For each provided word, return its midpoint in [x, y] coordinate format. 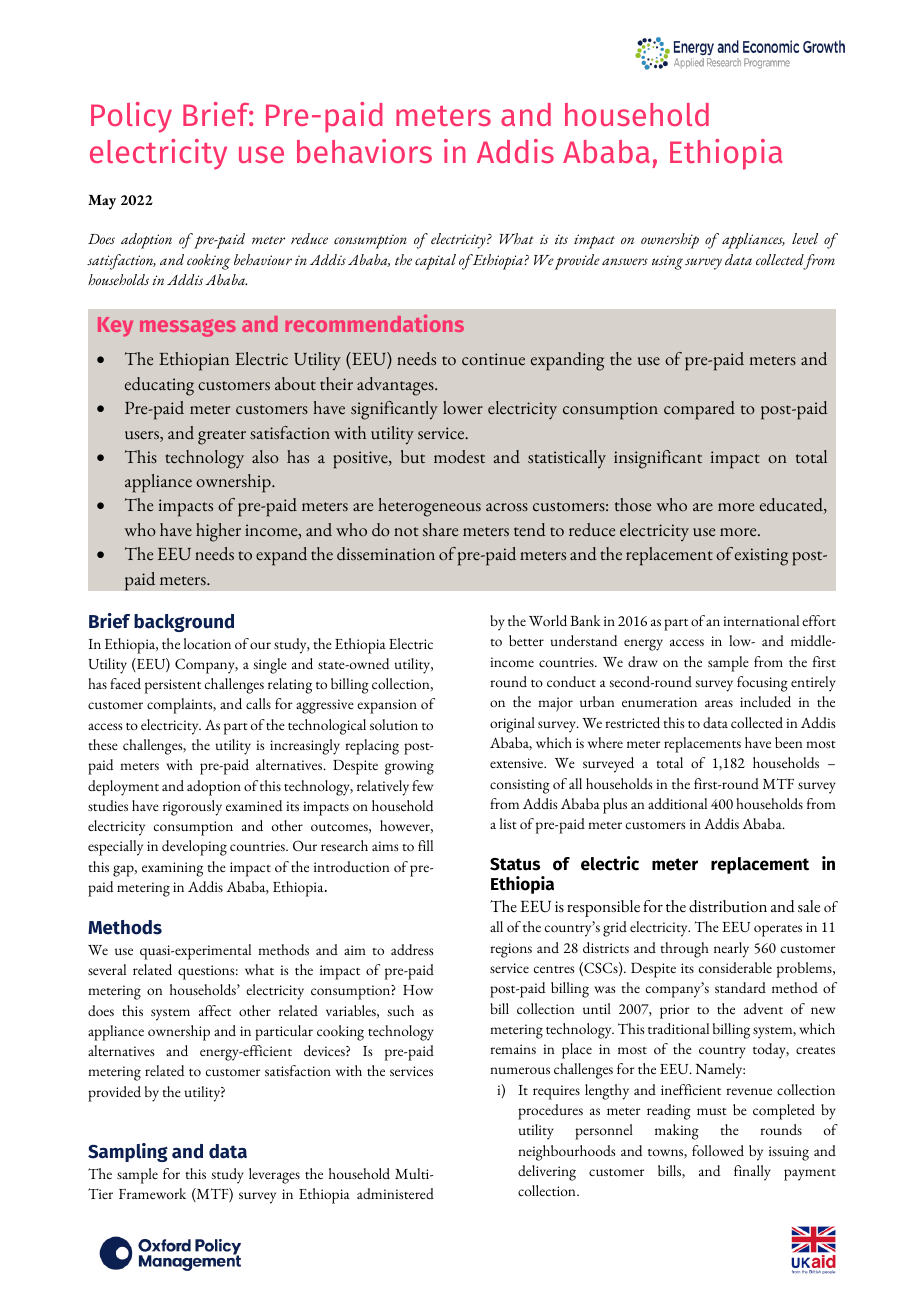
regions [511, 950]
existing [761, 557]
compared [699, 410]
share [440, 530]
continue [493, 359]
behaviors [364, 151]
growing [409, 767]
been [788, 742]
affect [215, 1010]
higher [218, 532]
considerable [735, 967]
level [805, 238]
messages [188, 328]
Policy [131, 117]
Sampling [128, 1152]
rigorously [192, 808]
